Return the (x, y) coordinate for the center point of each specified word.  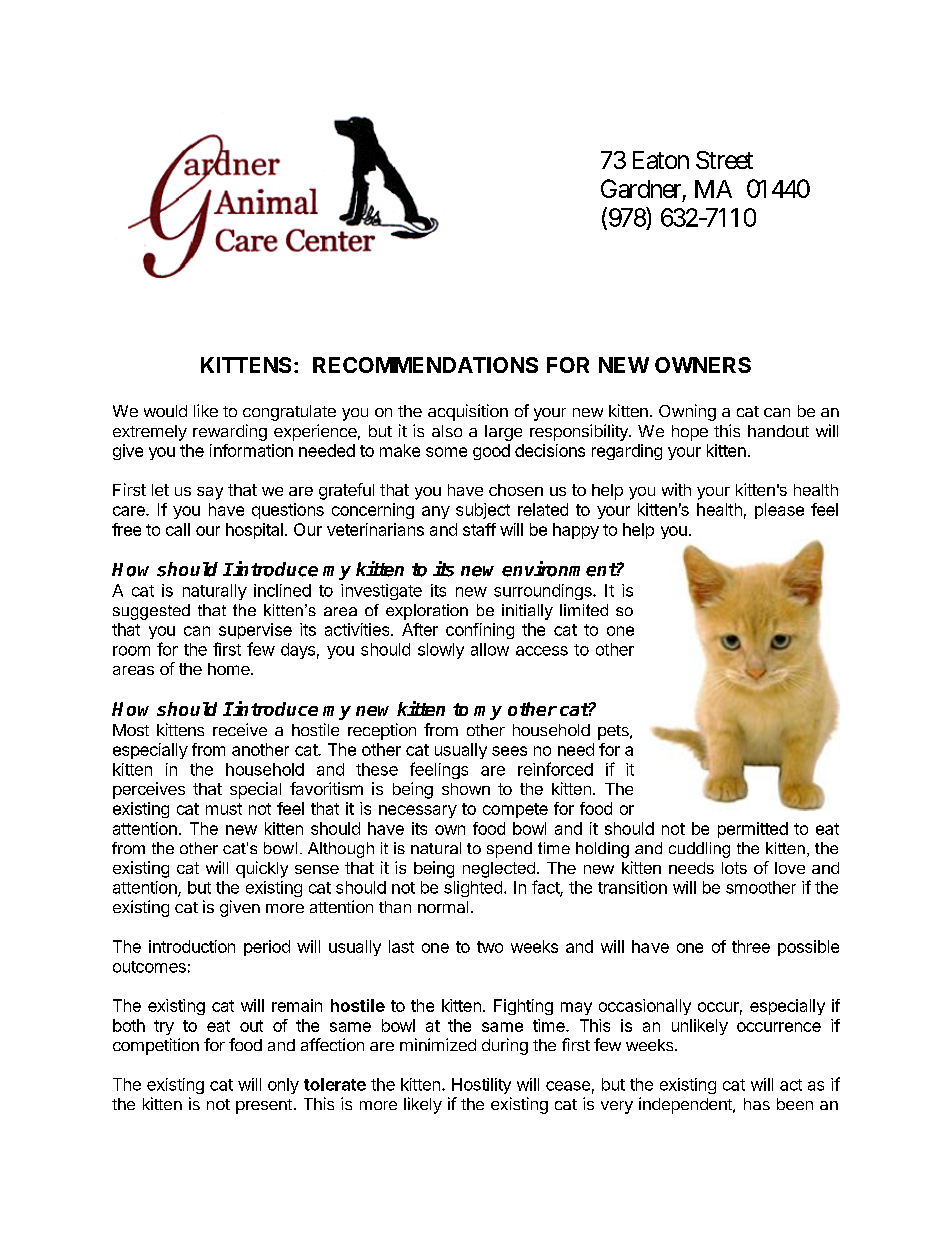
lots (734, 868)
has (757, 1104)
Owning (687, 412)
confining (480, 631)
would (165, 411)
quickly (262, 869)
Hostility (481, 1086)
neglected (499, 870)
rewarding (230, 432)
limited (584, 610)
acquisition (468, 412)
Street (724, 160)
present (264, 1106)
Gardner (641, 188)
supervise (255, 631)
